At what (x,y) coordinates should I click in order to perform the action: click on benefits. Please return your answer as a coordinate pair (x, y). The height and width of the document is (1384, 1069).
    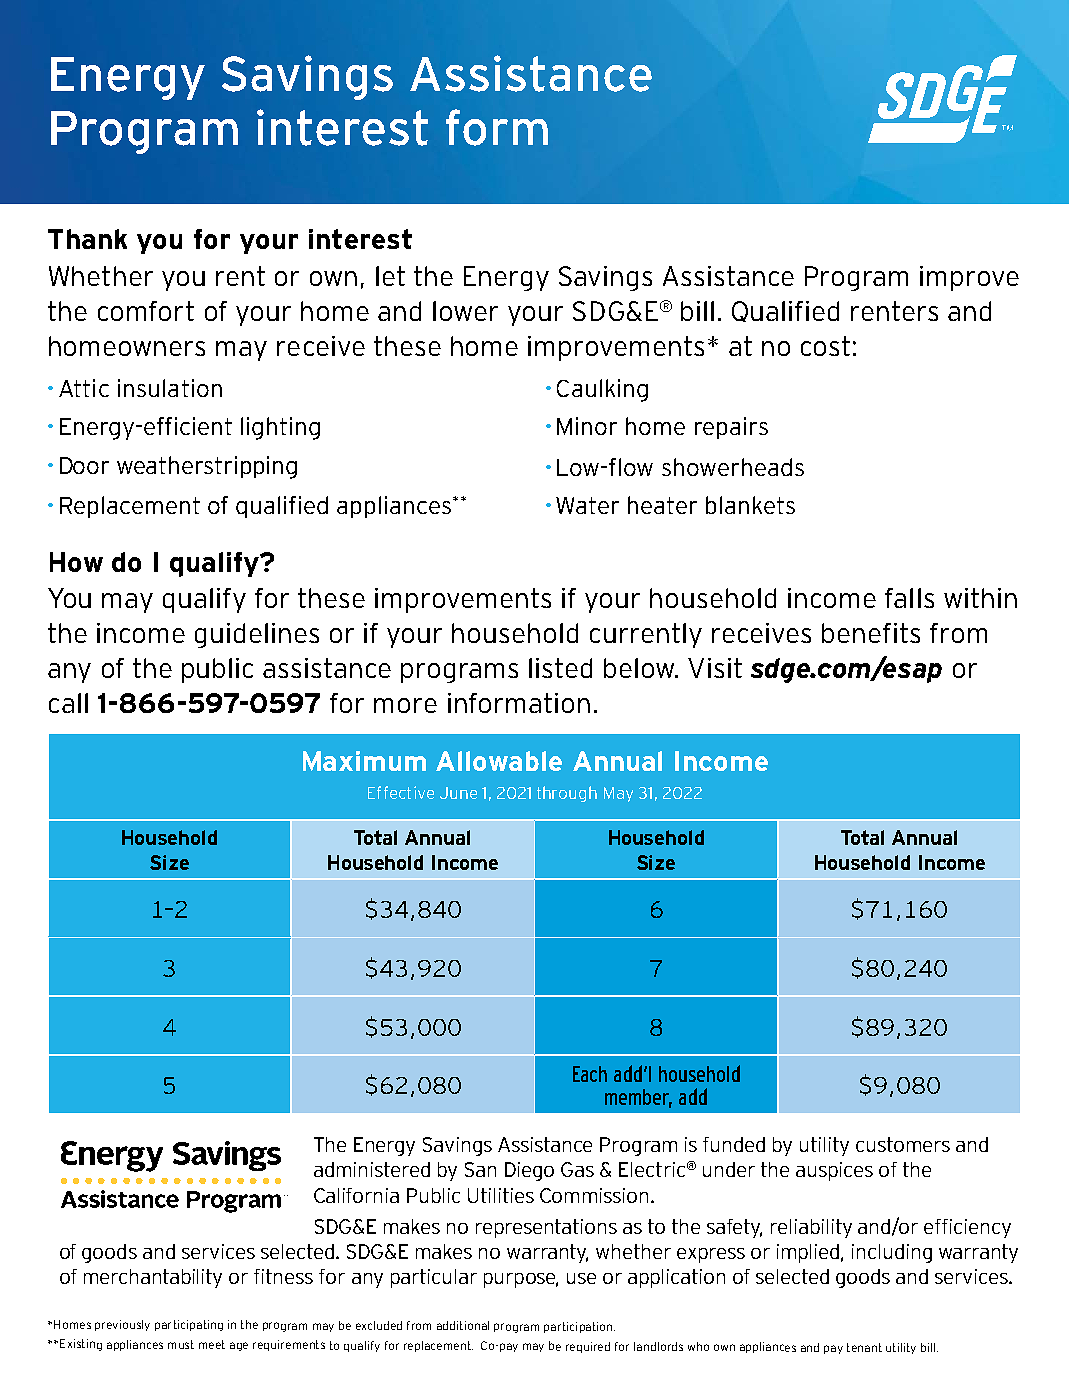
    Looking at the image, I should click on (871, 633).
